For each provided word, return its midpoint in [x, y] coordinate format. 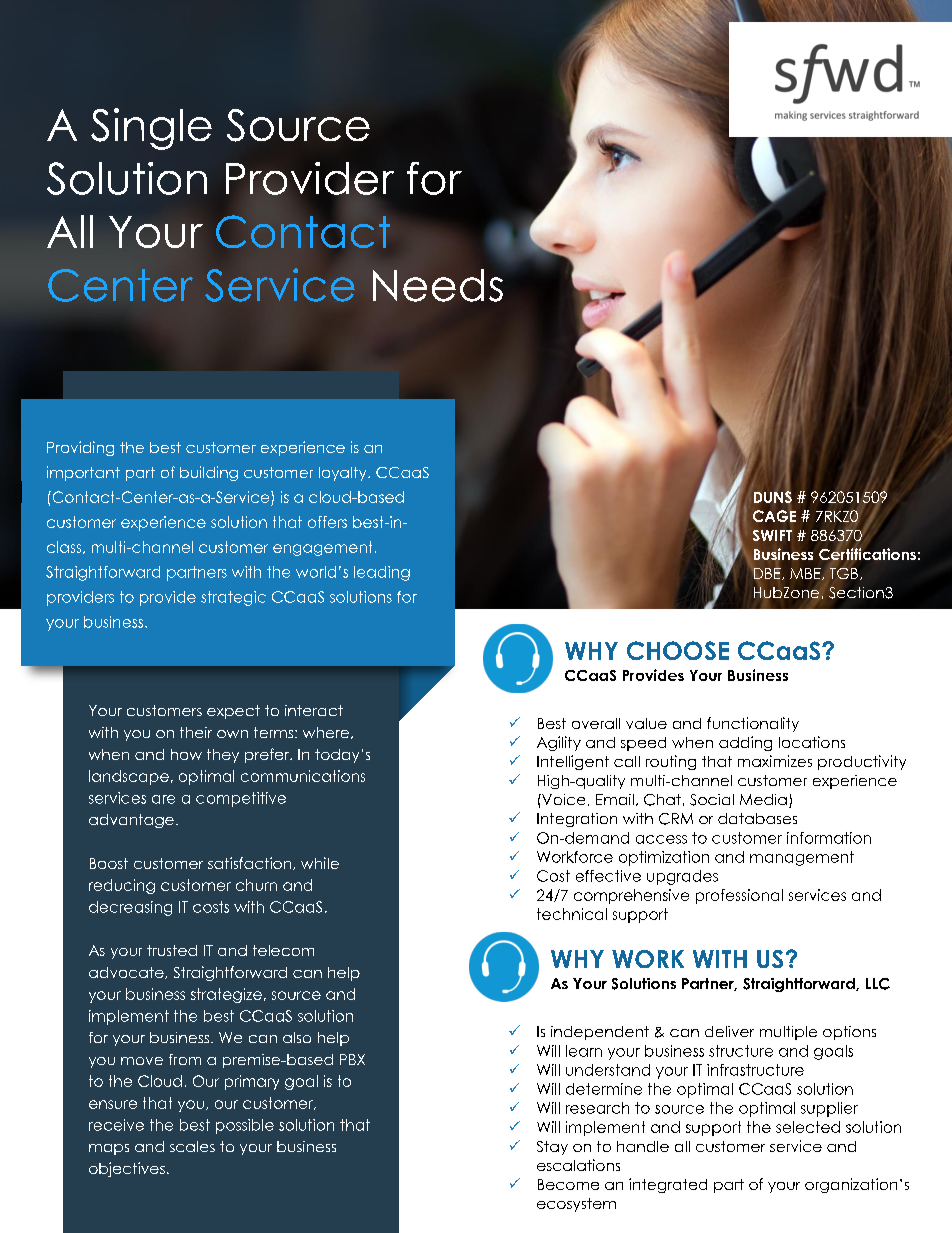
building [209, 473]
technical [572, 914]
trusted [172, 950]
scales [192, 1146]
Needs [438, 285]
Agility [559, 743]
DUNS [773, 497]
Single [151, 129]
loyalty [344, 474]
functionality [753, 724]
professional [739, 896]
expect [233, 712]
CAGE [774, 516]
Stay [552, 1148]
